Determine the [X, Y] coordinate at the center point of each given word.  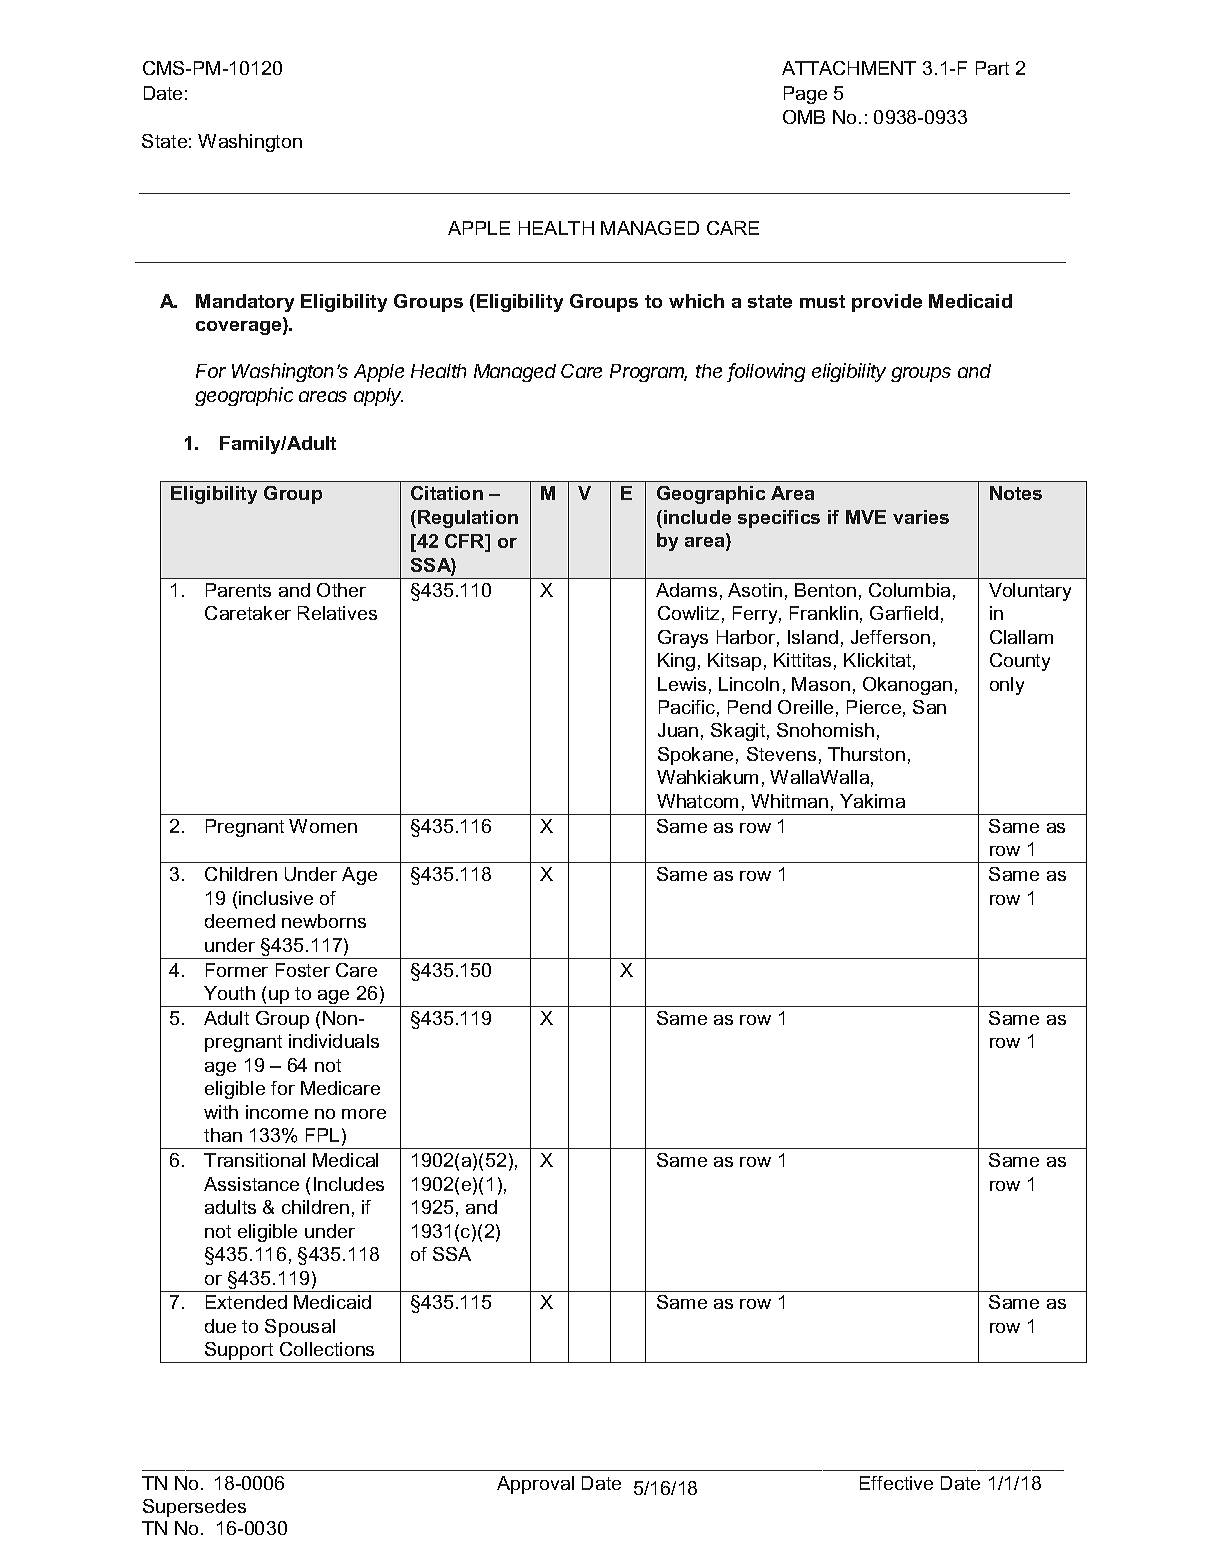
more [364, 1114]
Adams [686, 590]
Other [341, 590]
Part [992, 68]
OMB [804, 117]
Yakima [872, 801]
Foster [303, 970]
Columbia [909, 590]
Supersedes [194, 1508]
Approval [535, 1485]
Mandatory [245, 303]
